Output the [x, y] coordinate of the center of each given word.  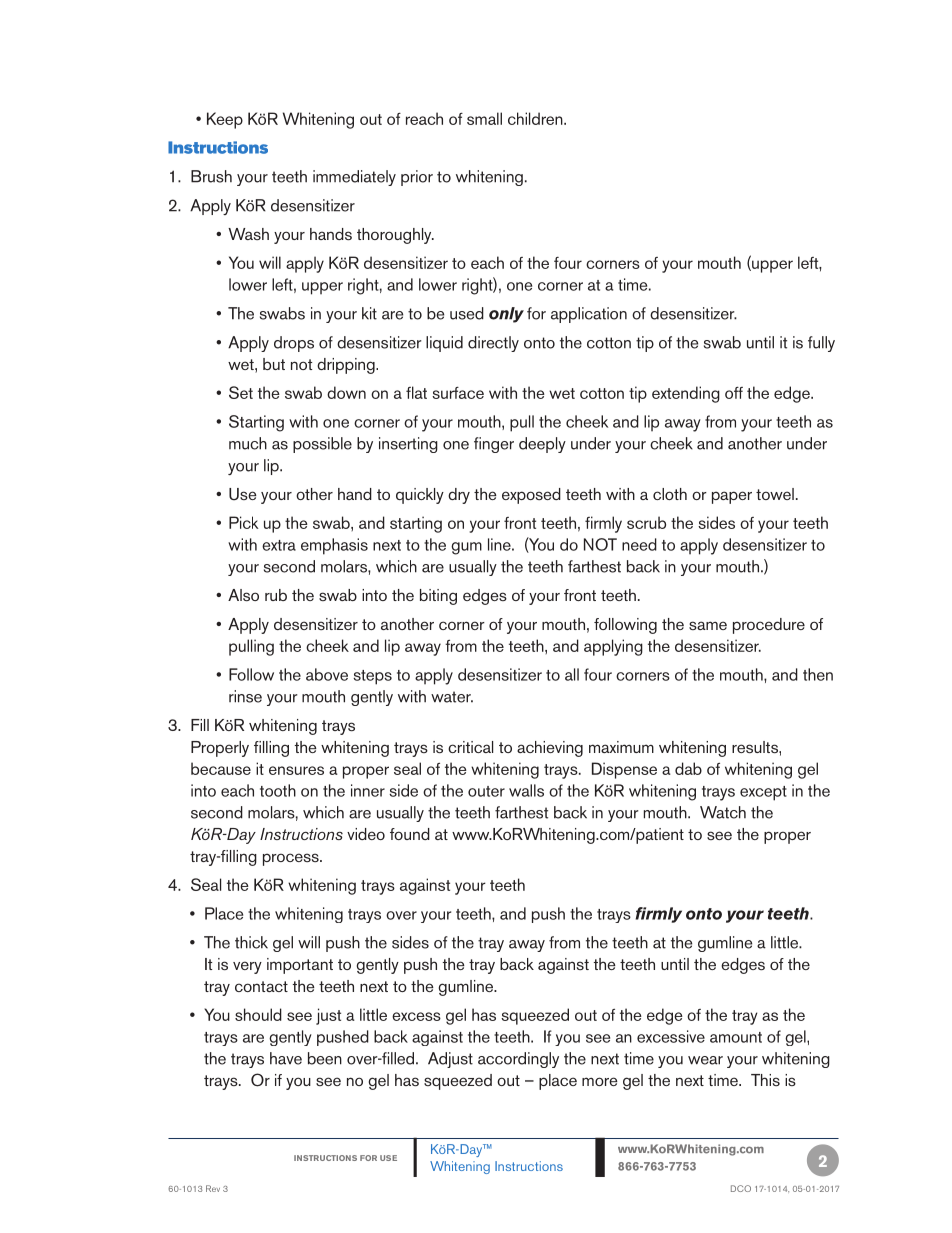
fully [821, 344]
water [452, 697]
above [327, 674]
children [536, 118]
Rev [213, 1188]
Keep [225, 120]
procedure [769, 626]
